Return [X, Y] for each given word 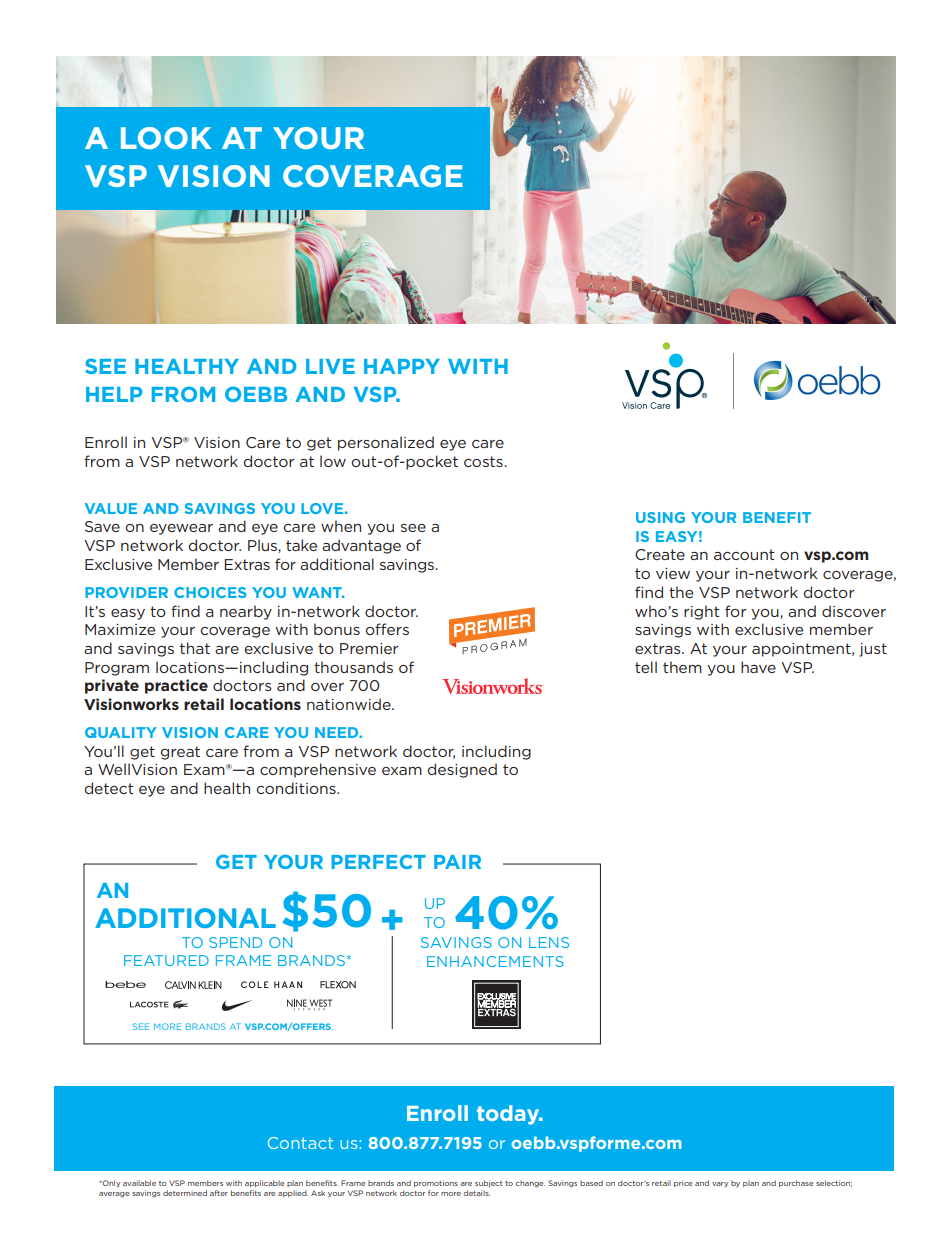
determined [185, 1193]
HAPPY [402, 366]
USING [660, 517]
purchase [796, 1183]
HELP [114, 394]
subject [489, 1183]
